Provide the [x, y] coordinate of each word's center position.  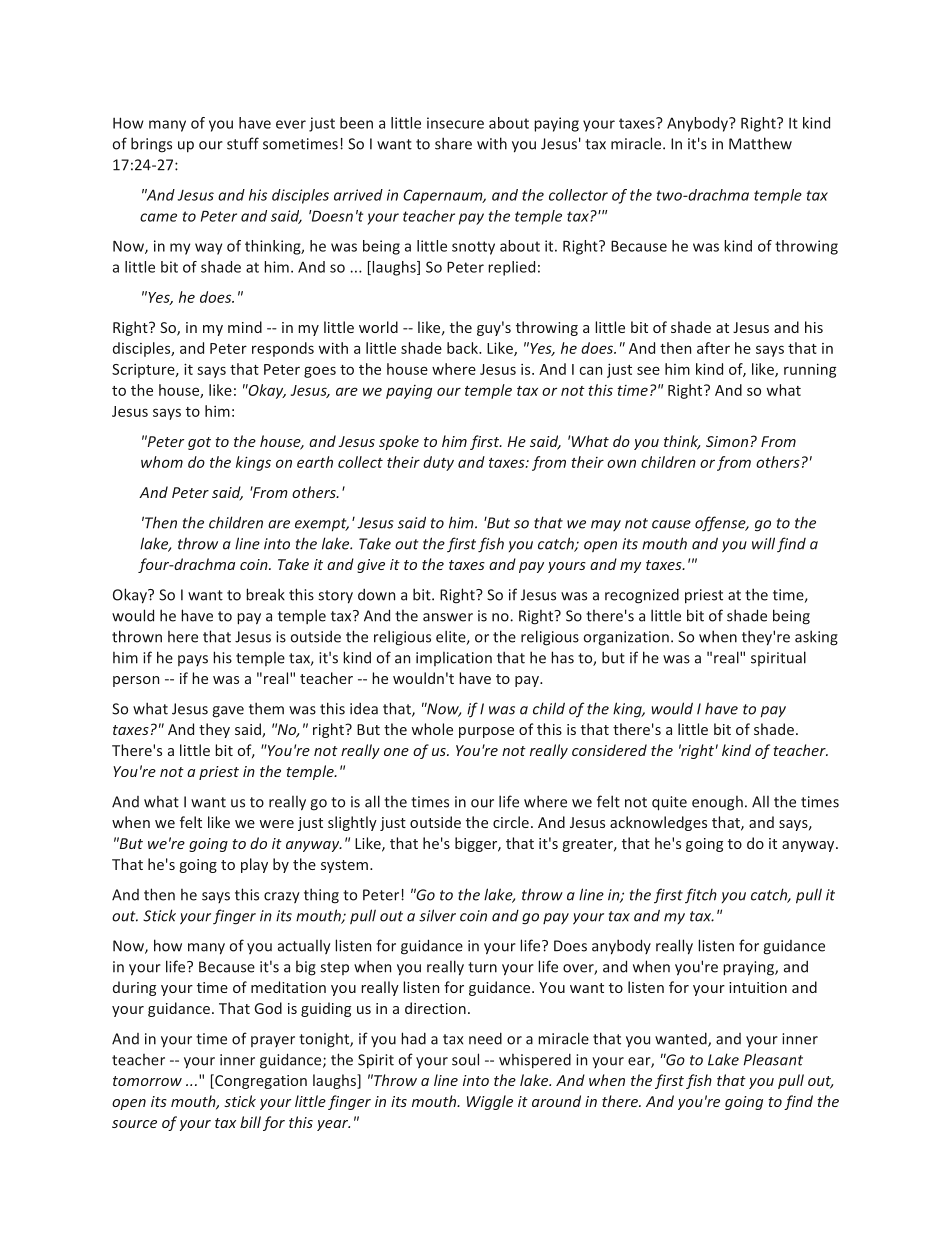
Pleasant [773, 1059]
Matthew [760, 143]
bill [250, 1122]
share [453, 143]
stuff [243, 143]
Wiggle [490, 1102]
